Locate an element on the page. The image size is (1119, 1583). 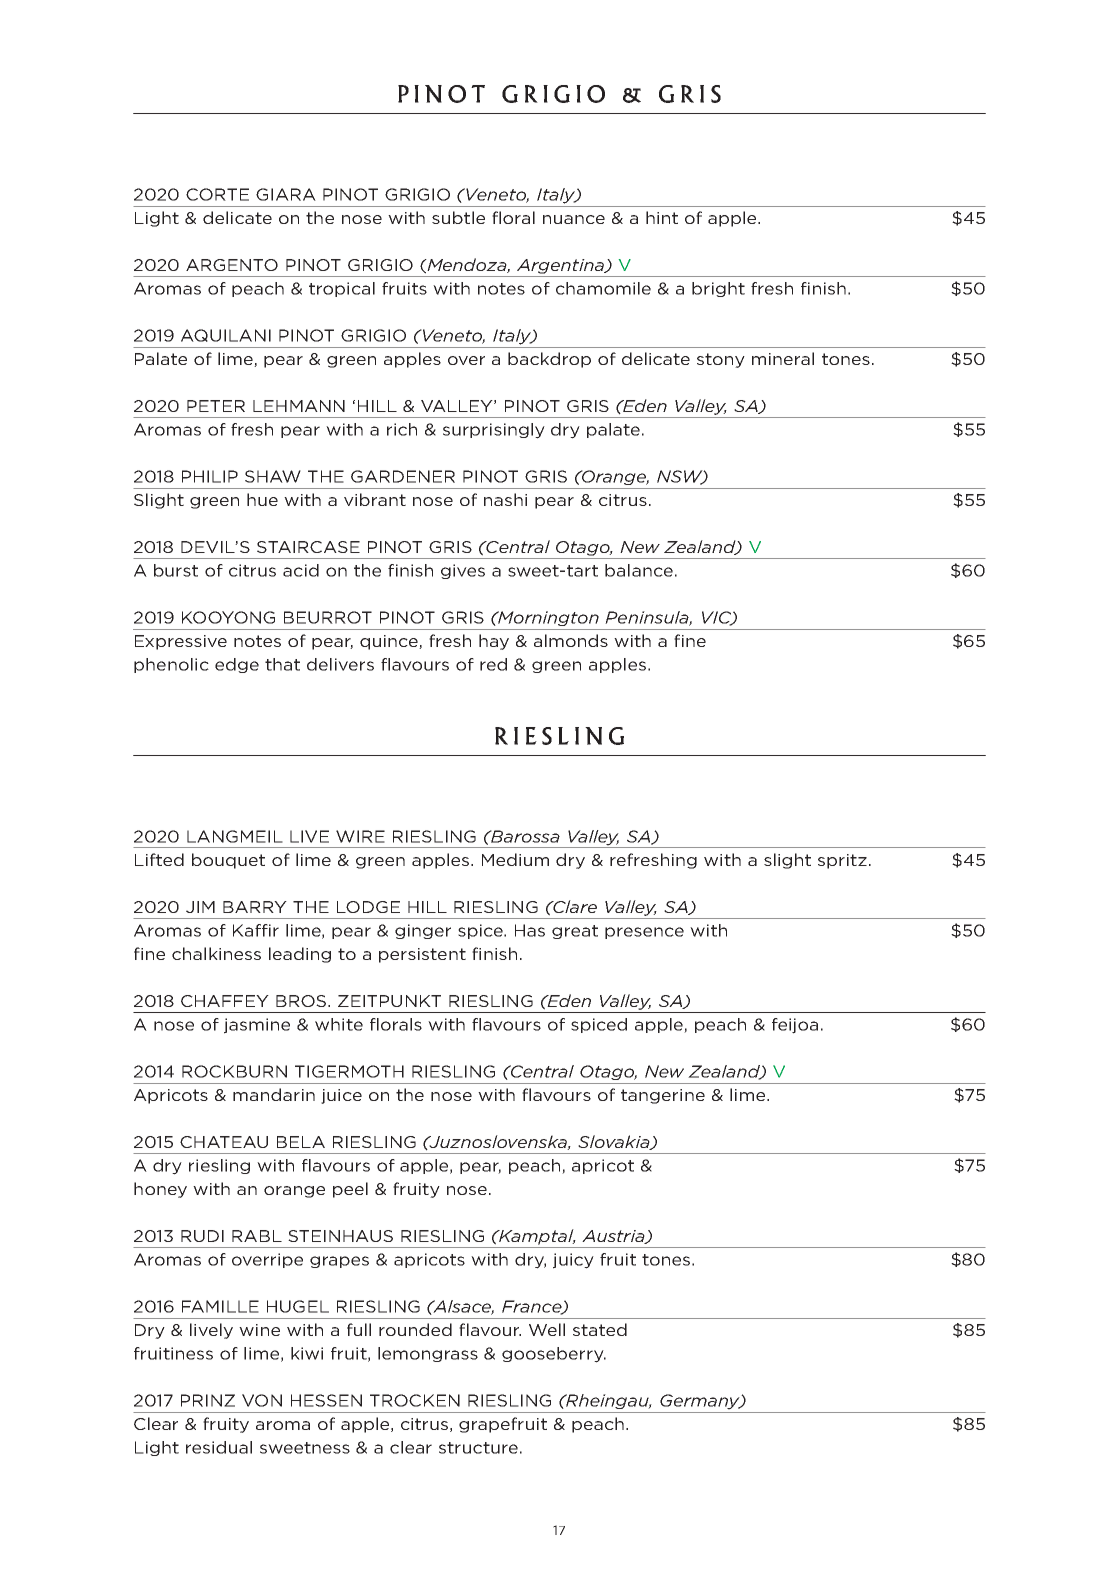
presence is located at coordinates (644, 933).
